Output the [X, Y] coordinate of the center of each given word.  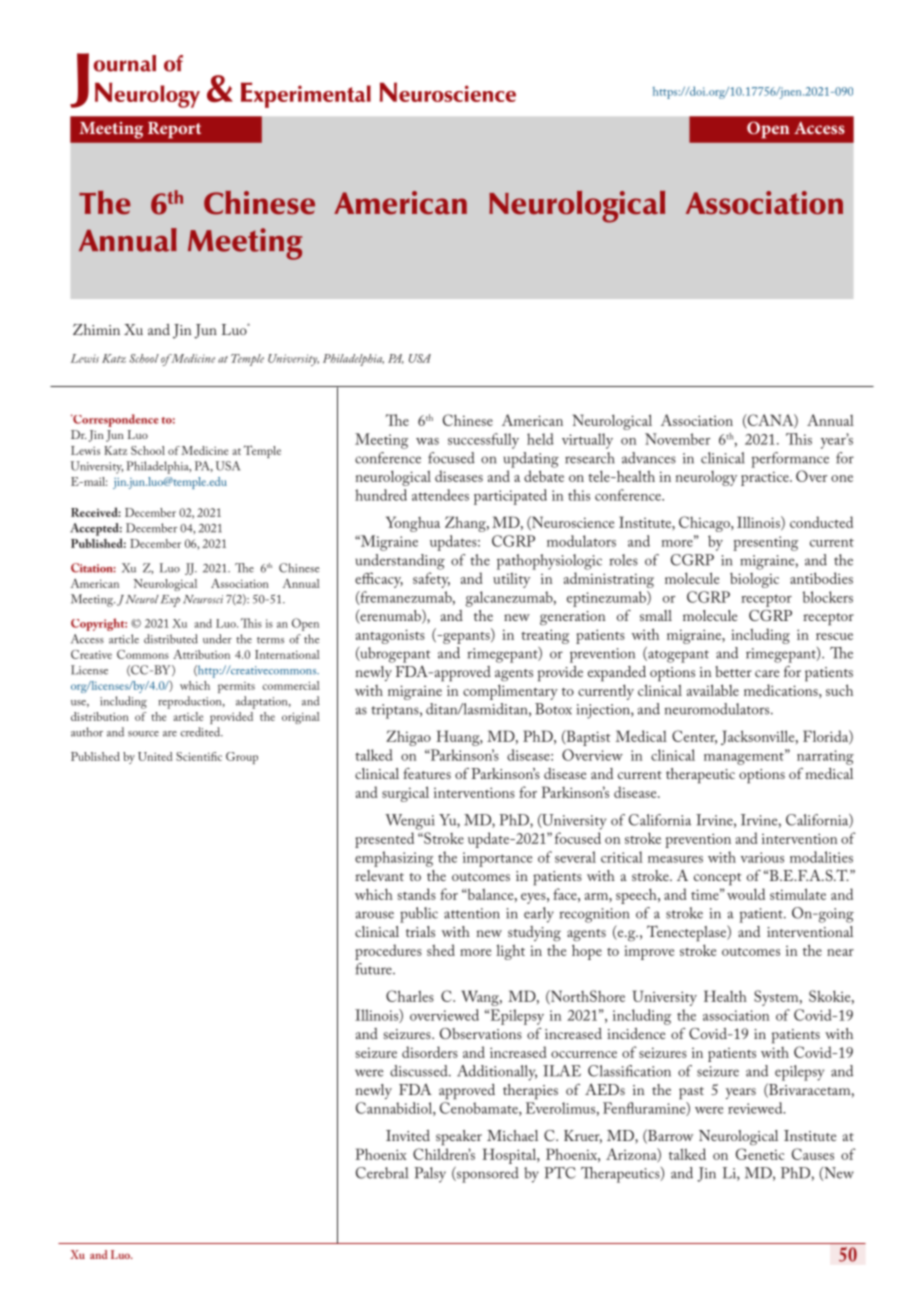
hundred [381, 495]
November [677, 439]
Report [174, 130]
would [746, 894]
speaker [459, 1138]
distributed [171, 639]
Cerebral [382, 1173]
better [733, 671]
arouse [374, 915]
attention [472, 913]
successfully [483, 441]
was [427, 441]
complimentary [510, 692]
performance [790, 460]
